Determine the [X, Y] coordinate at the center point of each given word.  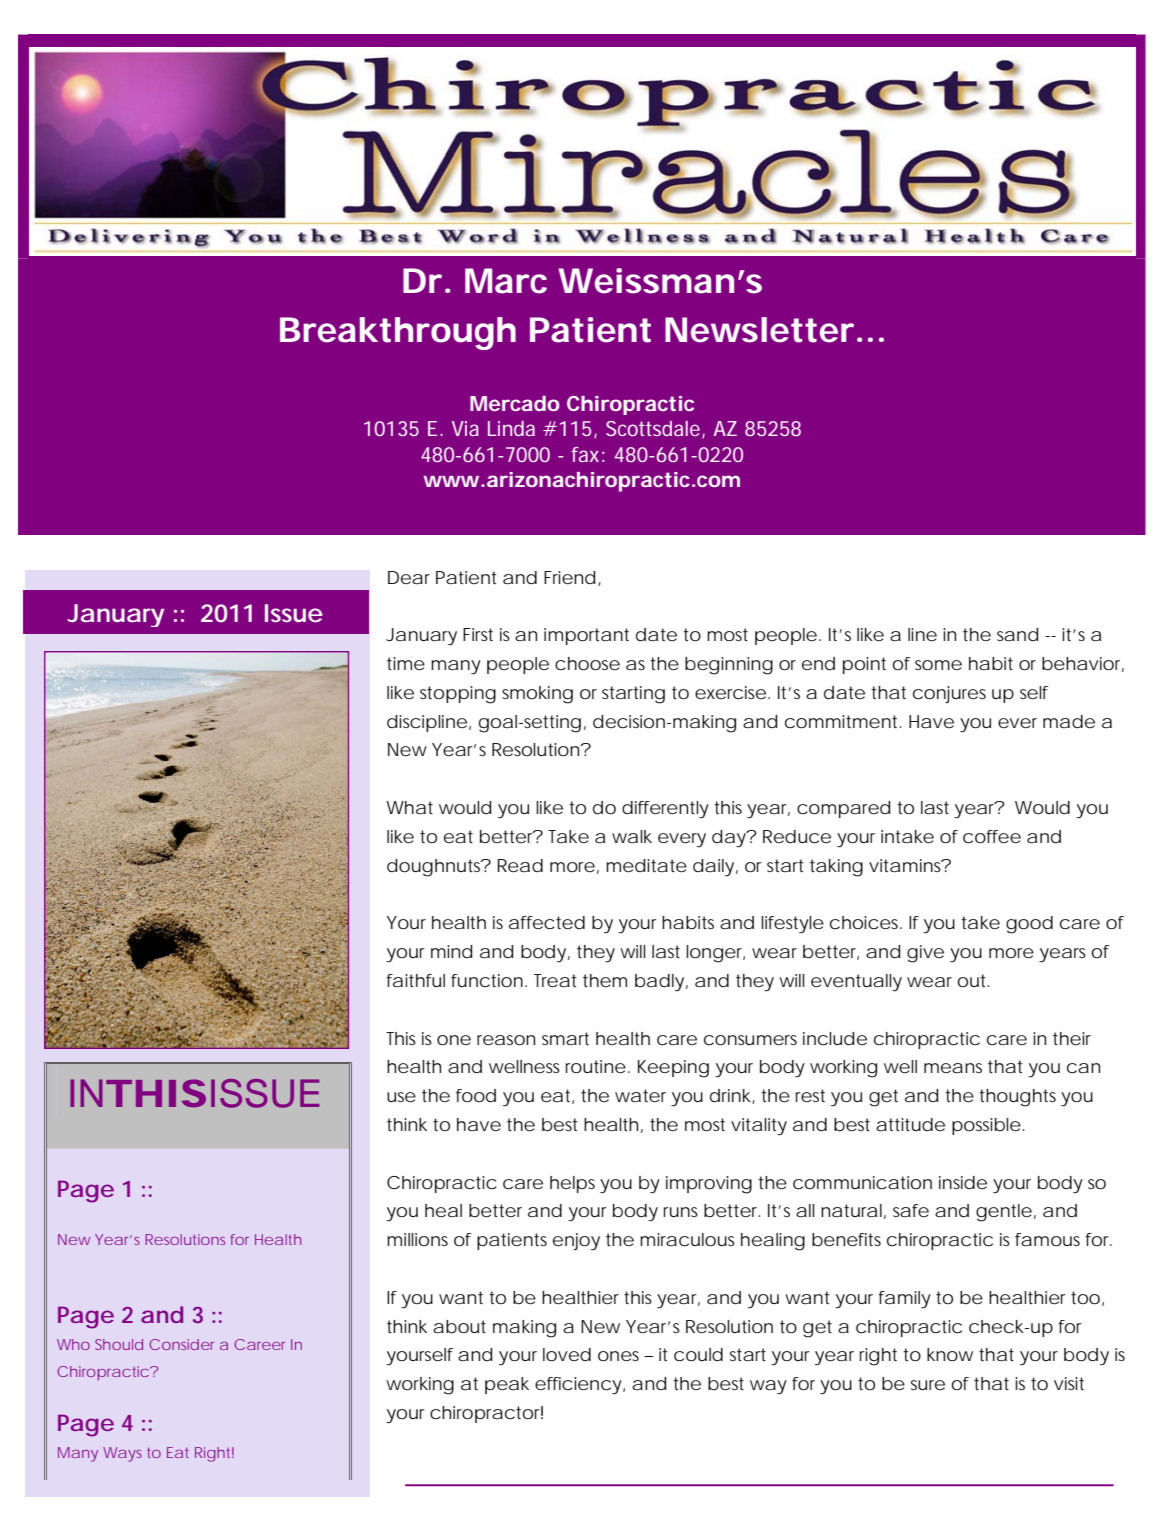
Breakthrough [398, 333]
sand [1017, 634]
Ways [122, 1454]
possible [986, 1126]
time [406, 663]
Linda [511, 428]
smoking [537, 695]
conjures [949, 694]
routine [596, 1066]
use [401, 1097]
